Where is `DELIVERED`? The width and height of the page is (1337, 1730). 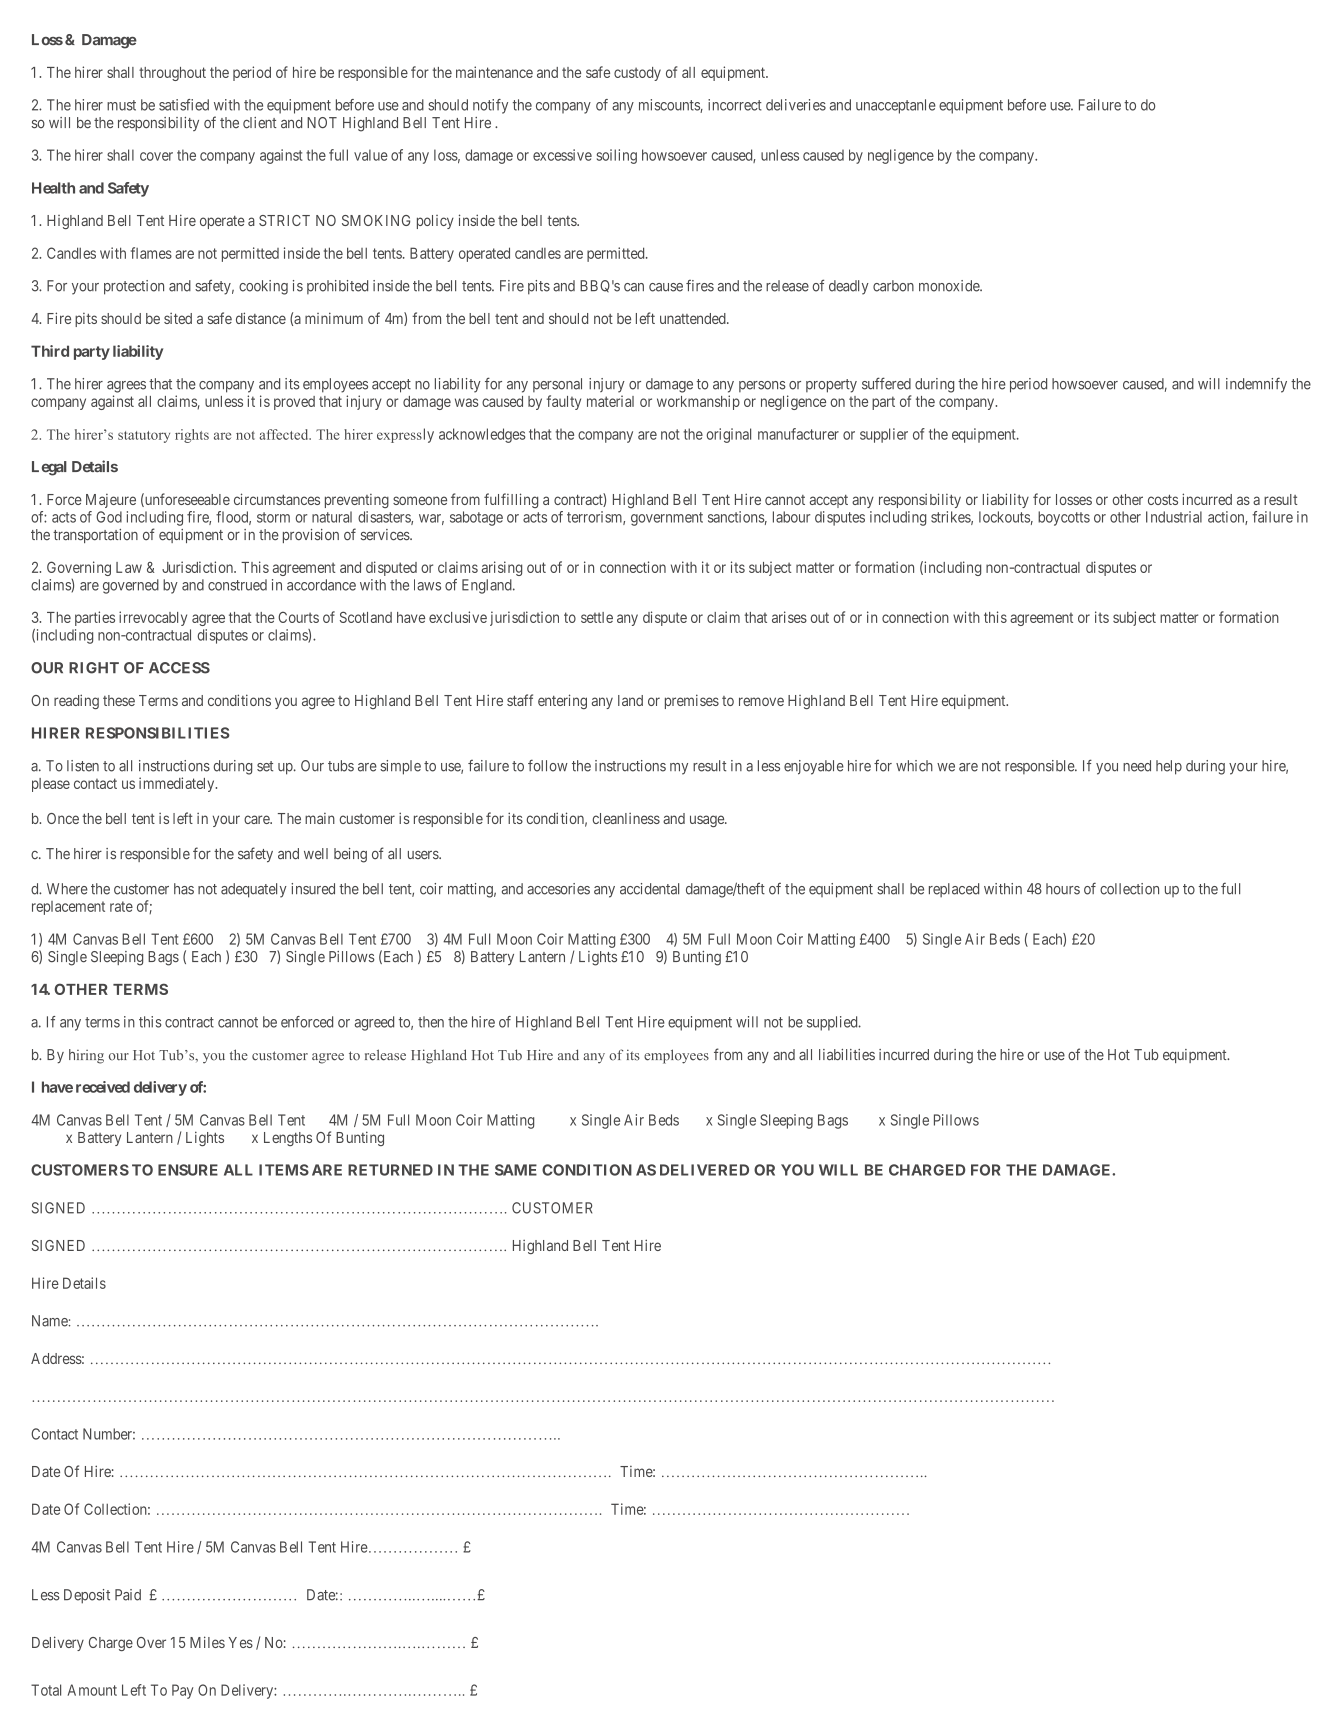 DELIVERED is located at coordinates (704, 1170).
